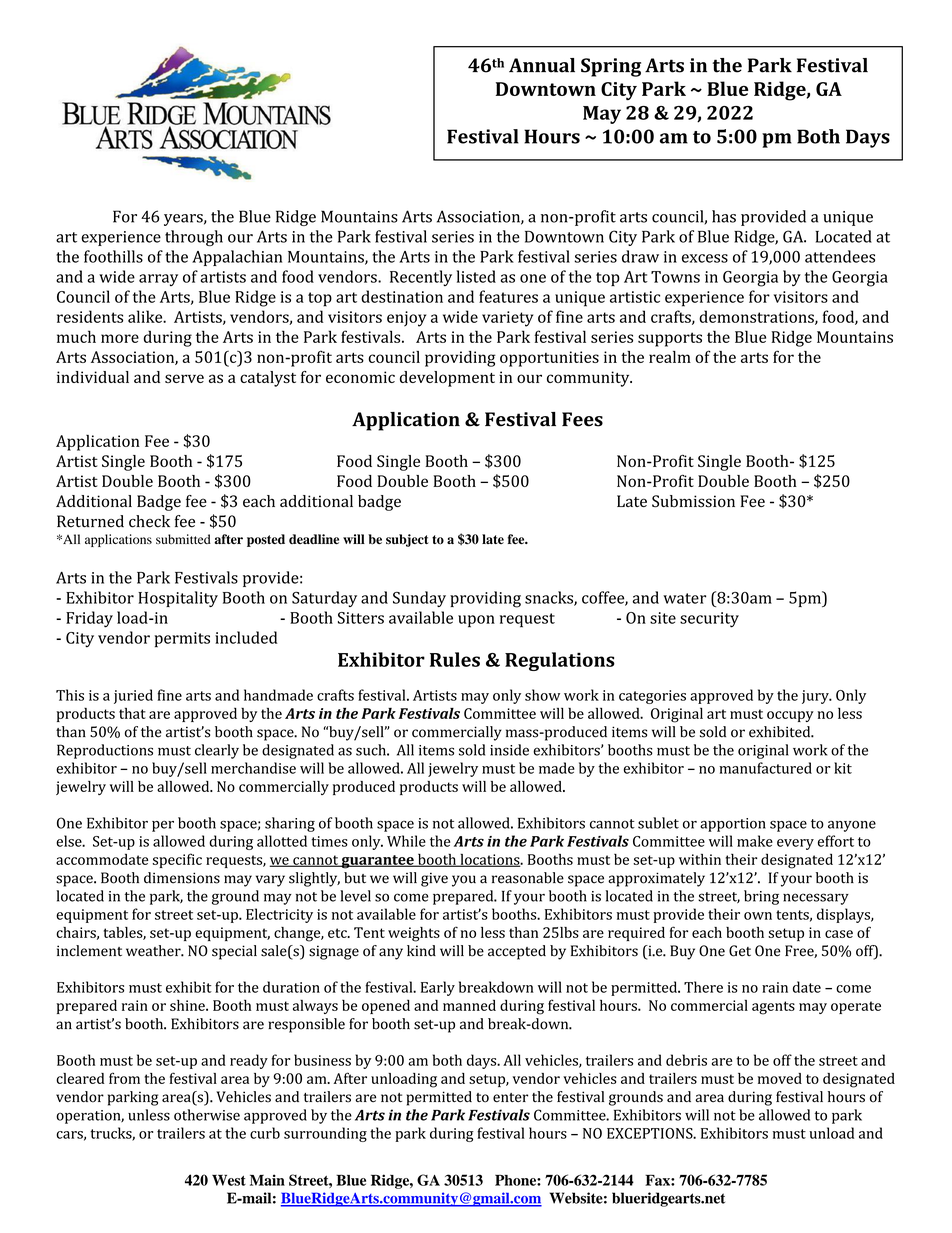 This document has width=952, height=1233. I want to click on moved, so click(780, 1078).
